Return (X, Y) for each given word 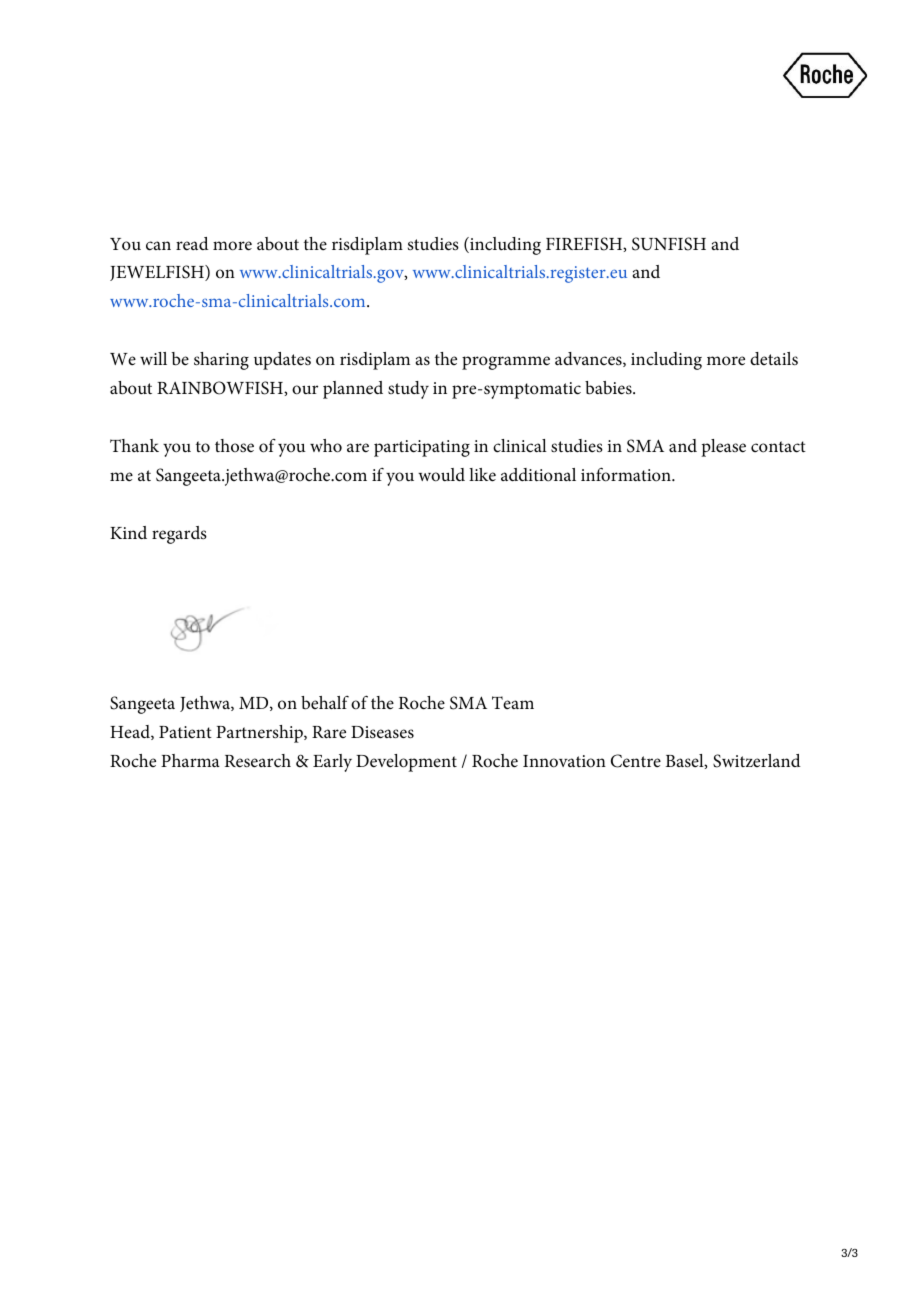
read (192, 244)
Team (513, 703)
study (408, 390)
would (441, 475)
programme (506, 363)
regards (179, 535)
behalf (325, 703)
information (627, 474)
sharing (221, 361)
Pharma (190, 760)
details (774, 358)
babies (609, 388)
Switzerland (757, 761)
